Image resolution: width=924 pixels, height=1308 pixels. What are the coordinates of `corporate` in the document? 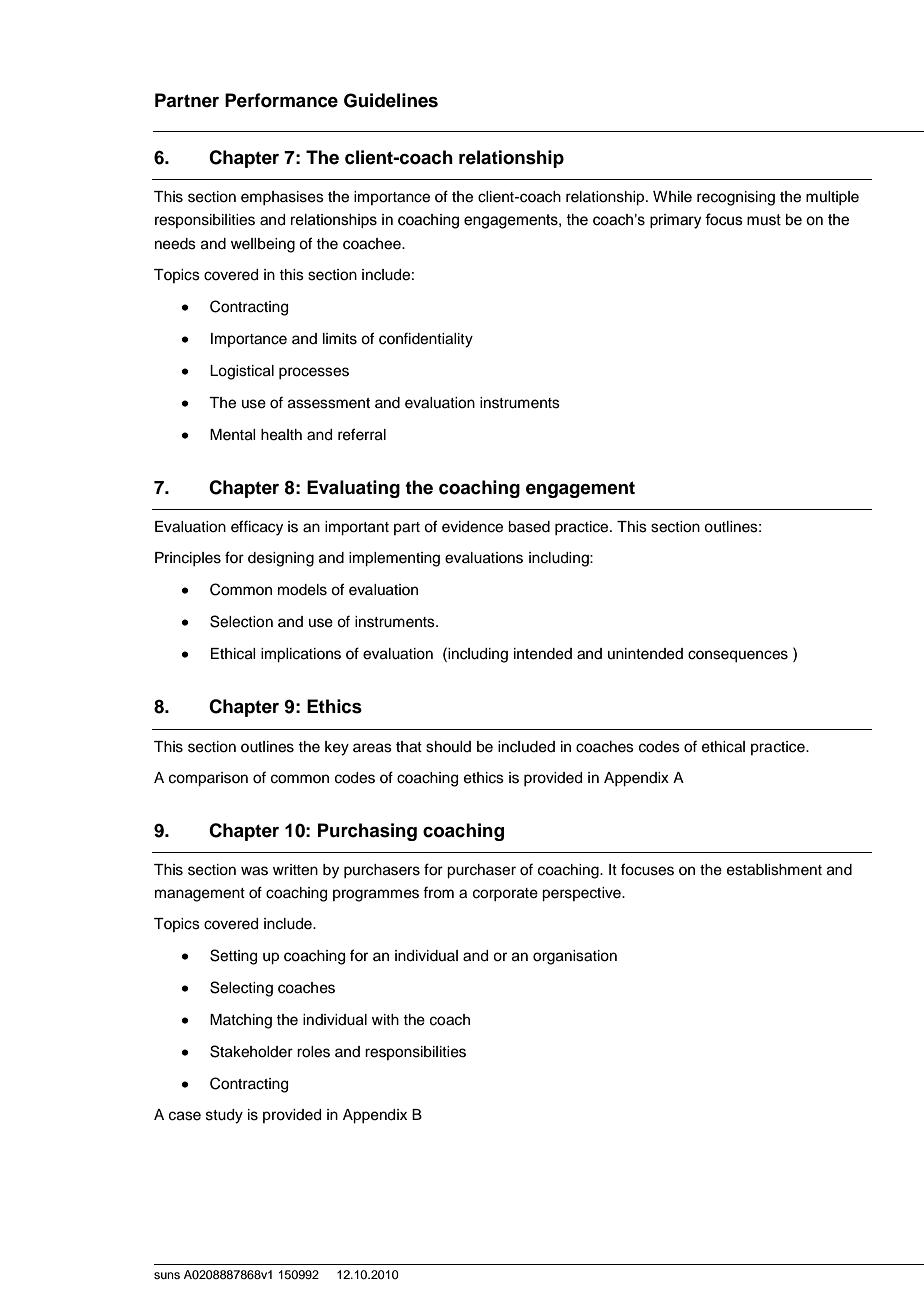 It's located at (505, 894).
